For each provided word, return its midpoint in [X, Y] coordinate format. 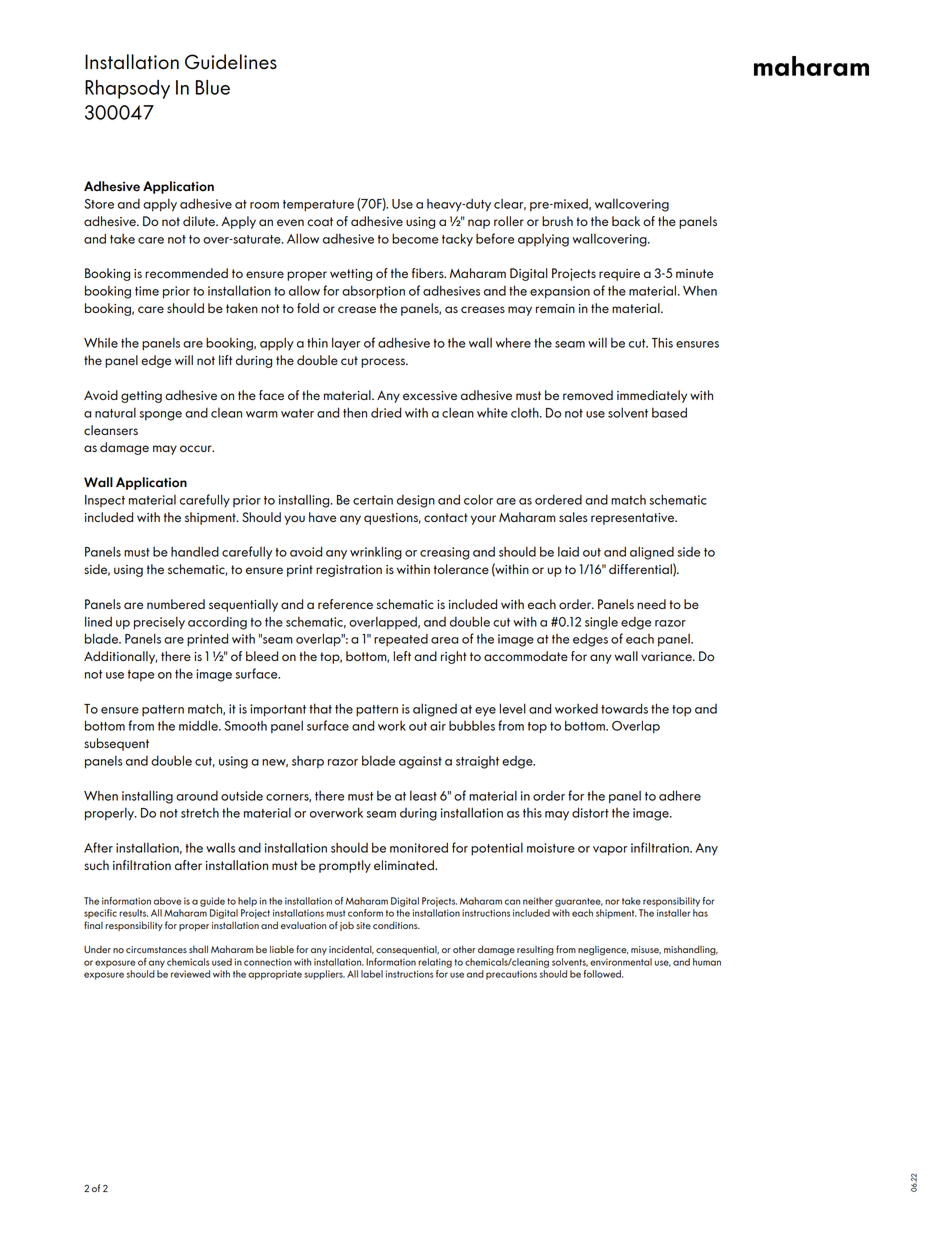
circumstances [156, 949]
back [626, 221]
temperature [318, 206]
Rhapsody [127, 89]
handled [195, 551]
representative [634, 519]
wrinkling [376, 553]
